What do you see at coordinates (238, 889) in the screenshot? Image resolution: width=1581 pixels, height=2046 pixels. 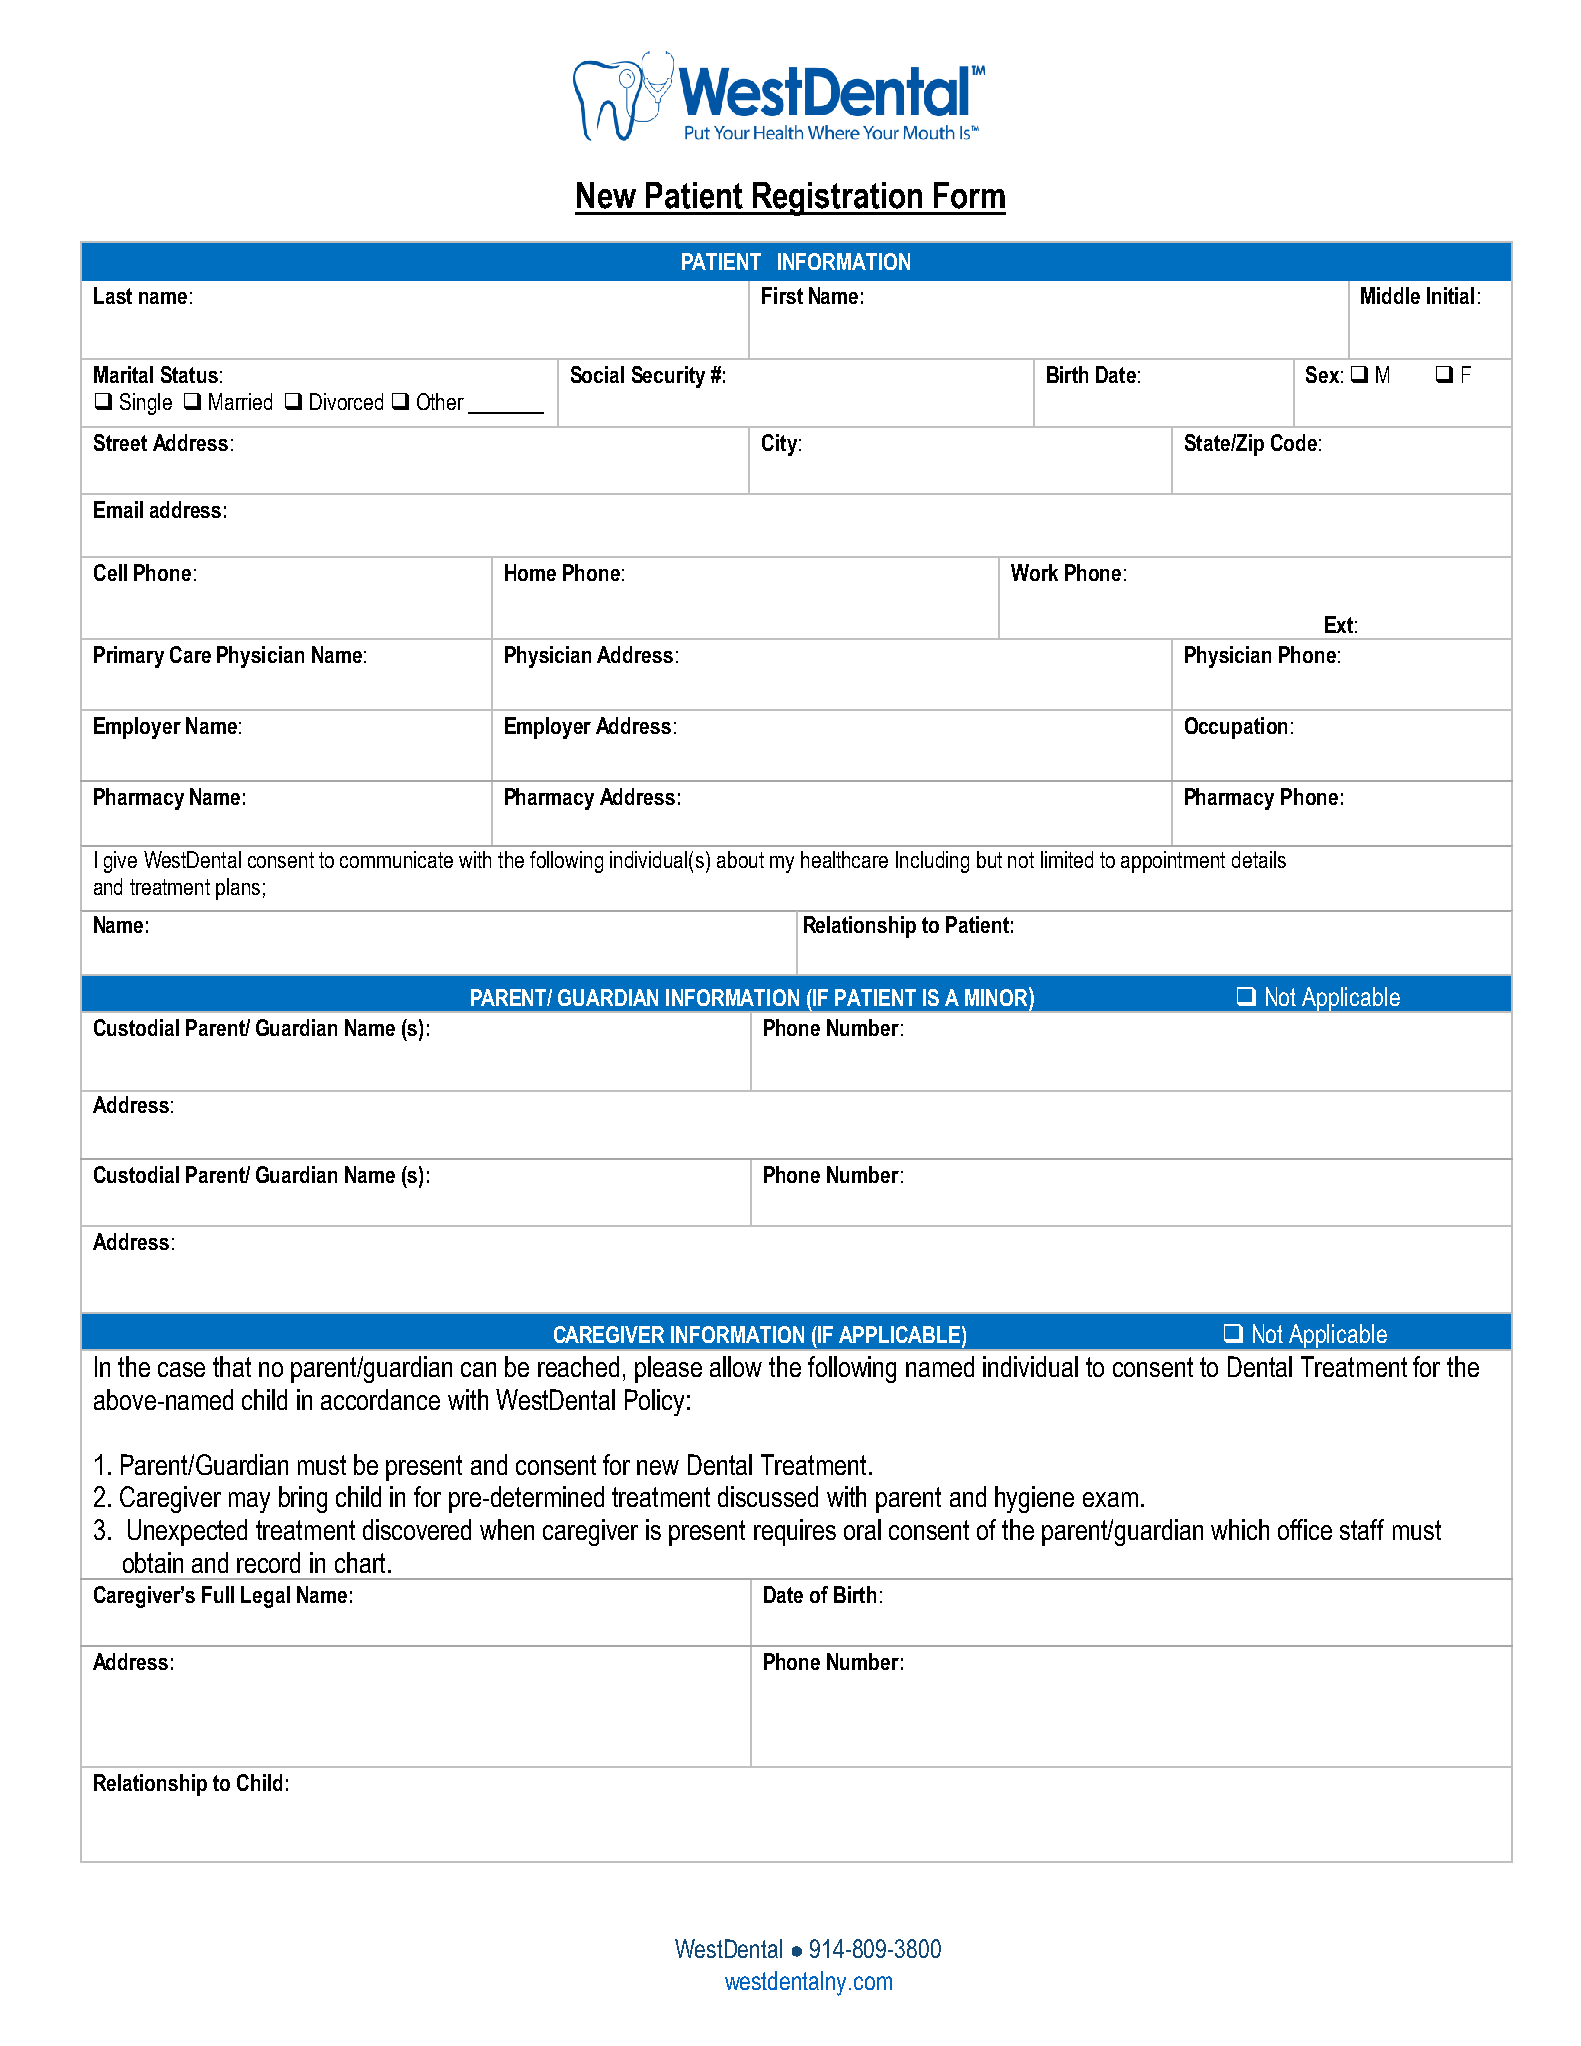 I see `plans` at bounding box center [238, 889].
